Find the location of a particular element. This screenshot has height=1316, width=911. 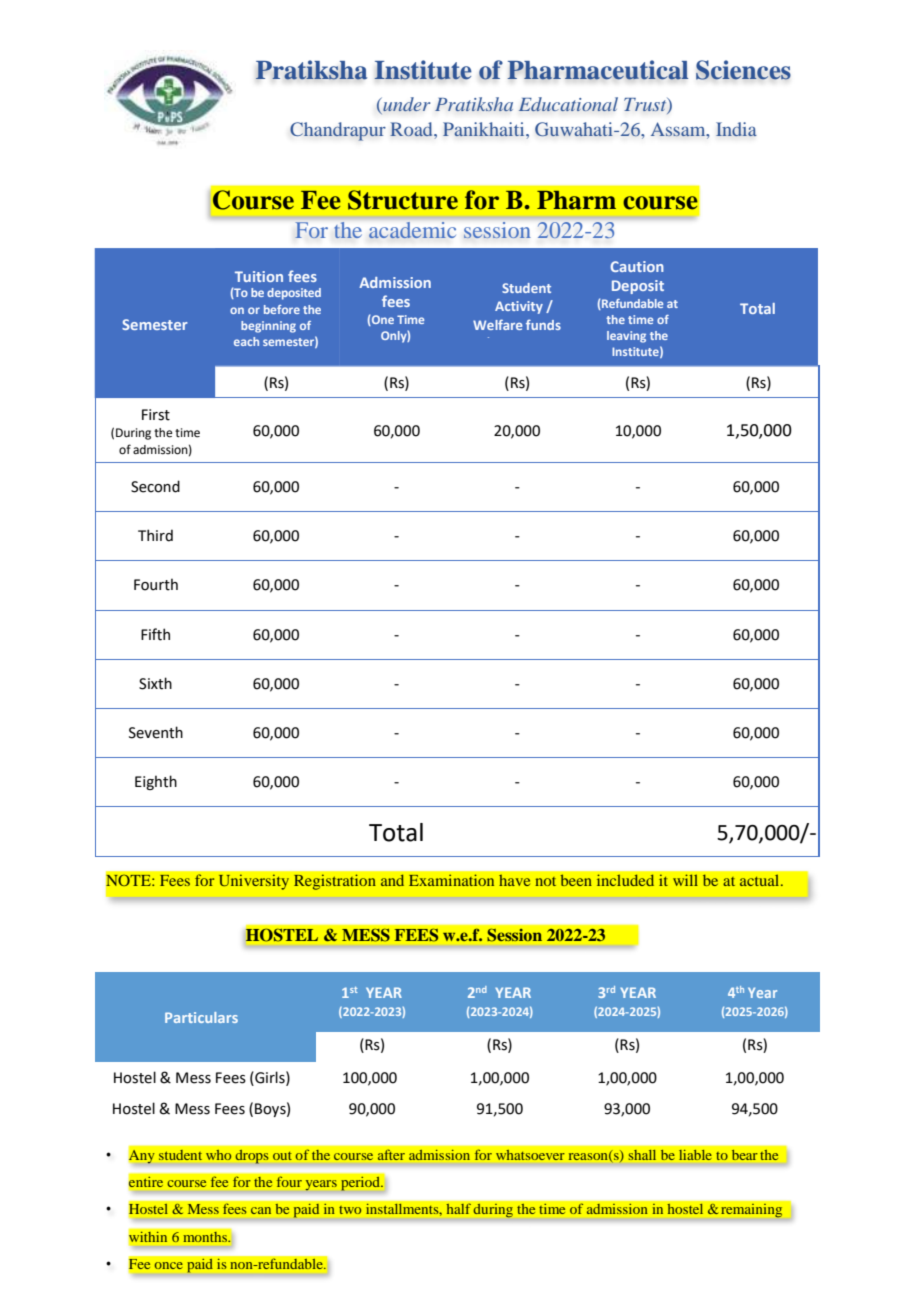

leaving is located at coordinates (626, 337).
